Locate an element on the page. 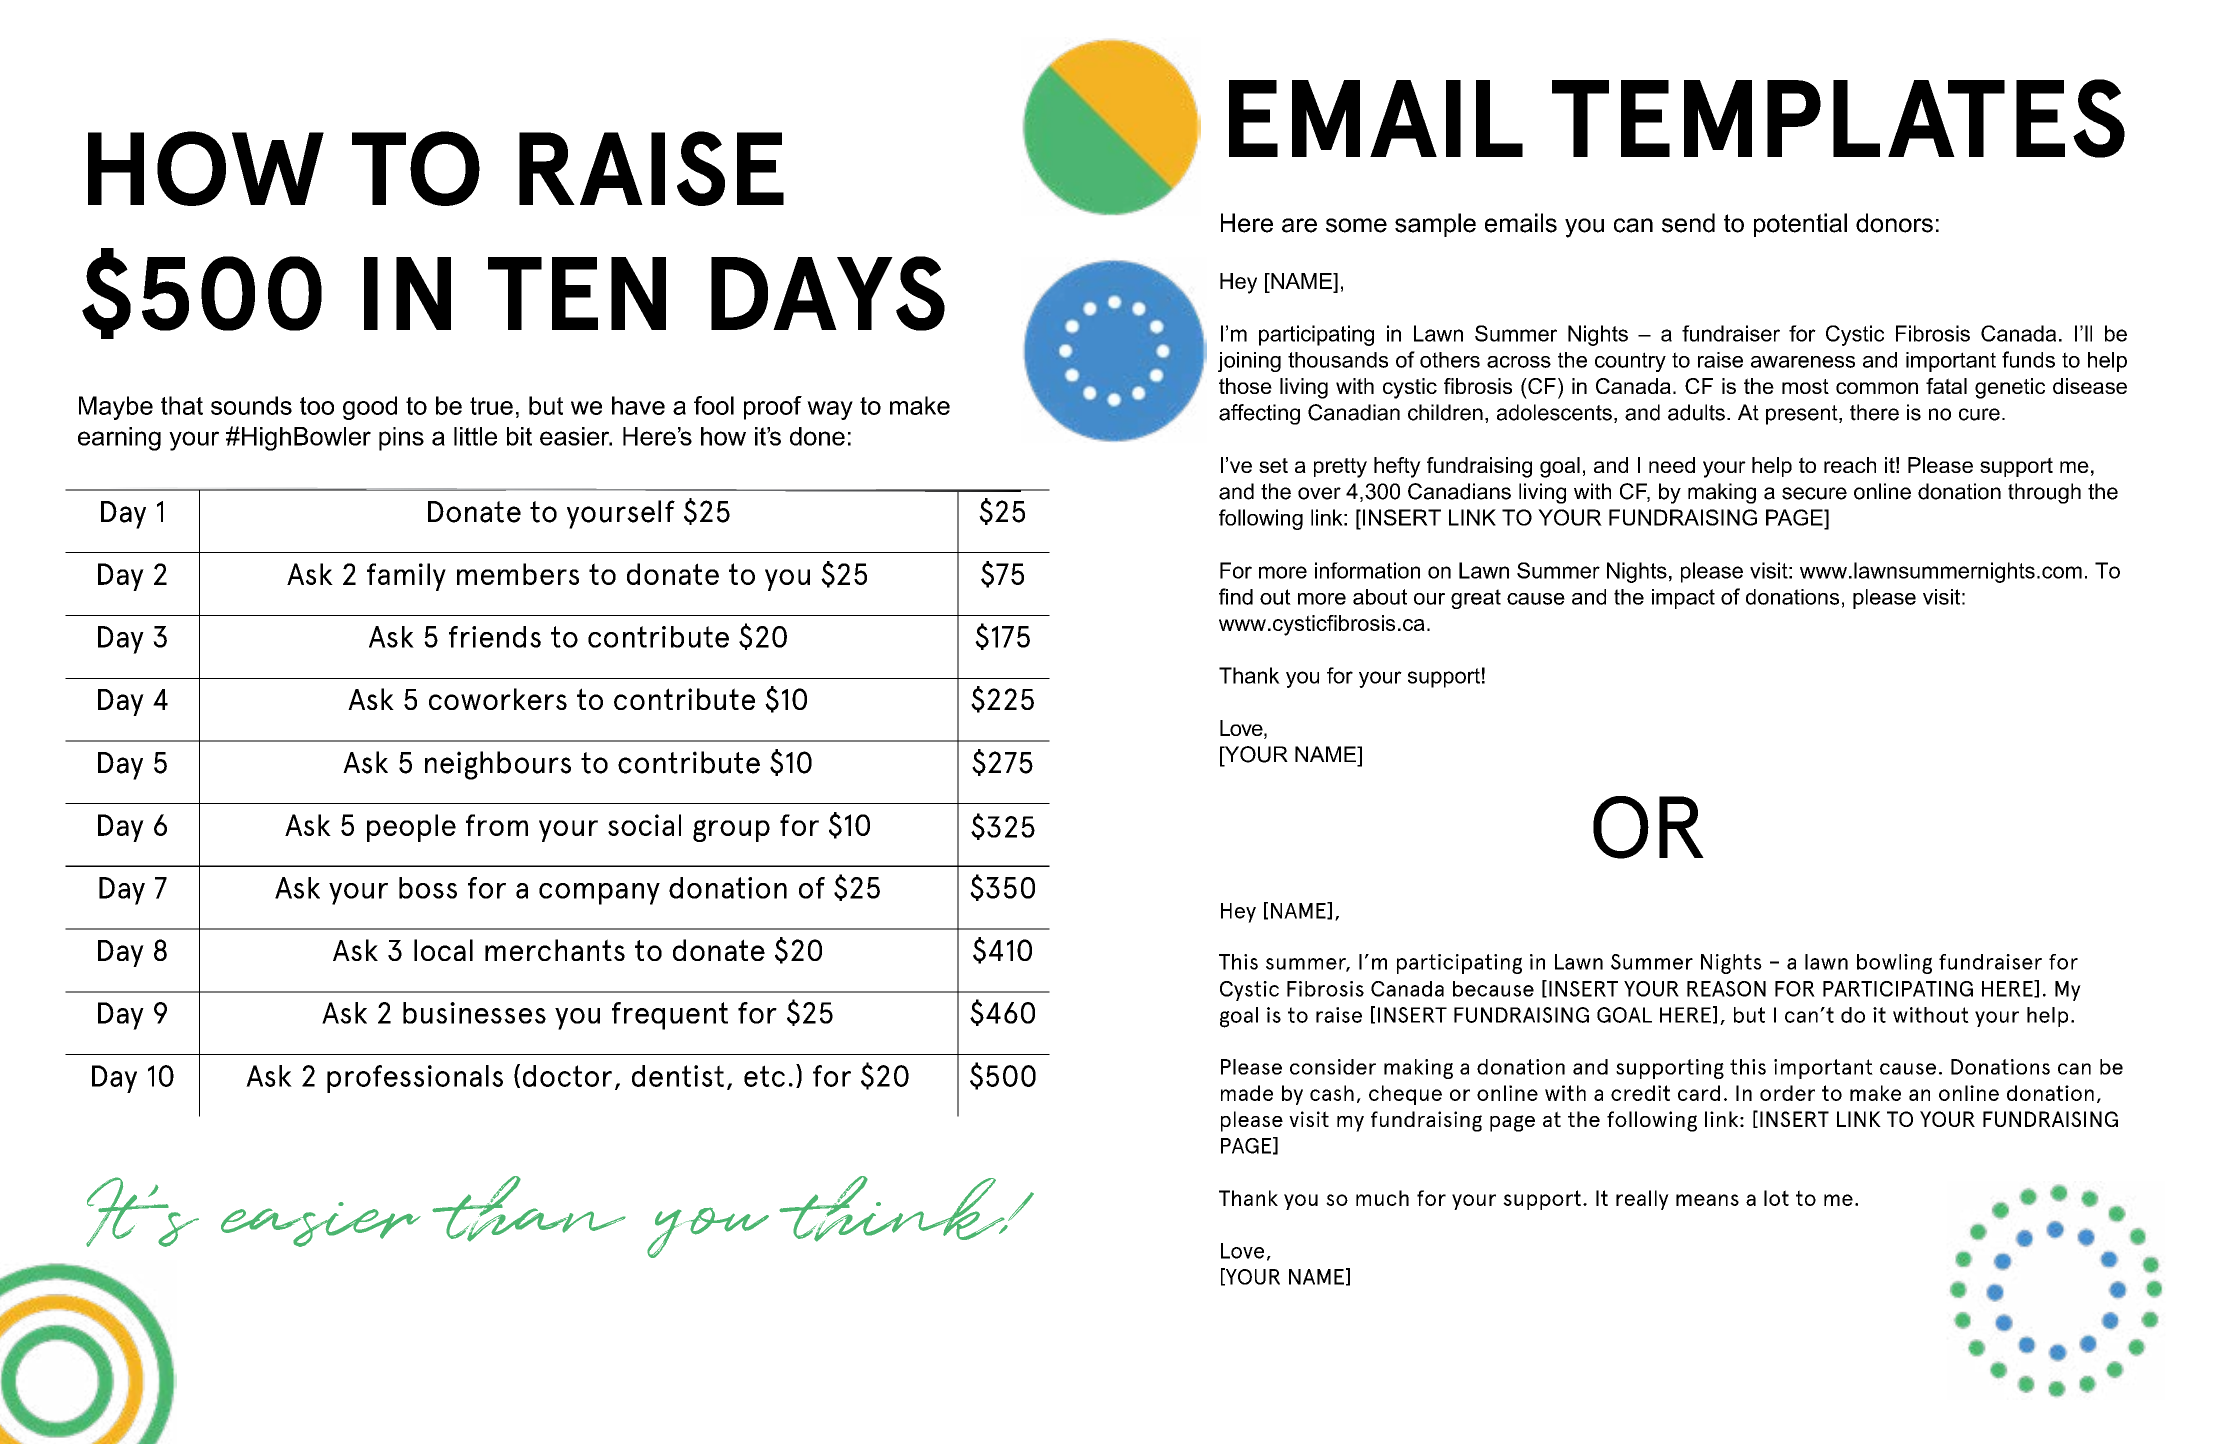 The width and height of the image is (2231, 1444). lot is located at coordinates (1776, 1198).
